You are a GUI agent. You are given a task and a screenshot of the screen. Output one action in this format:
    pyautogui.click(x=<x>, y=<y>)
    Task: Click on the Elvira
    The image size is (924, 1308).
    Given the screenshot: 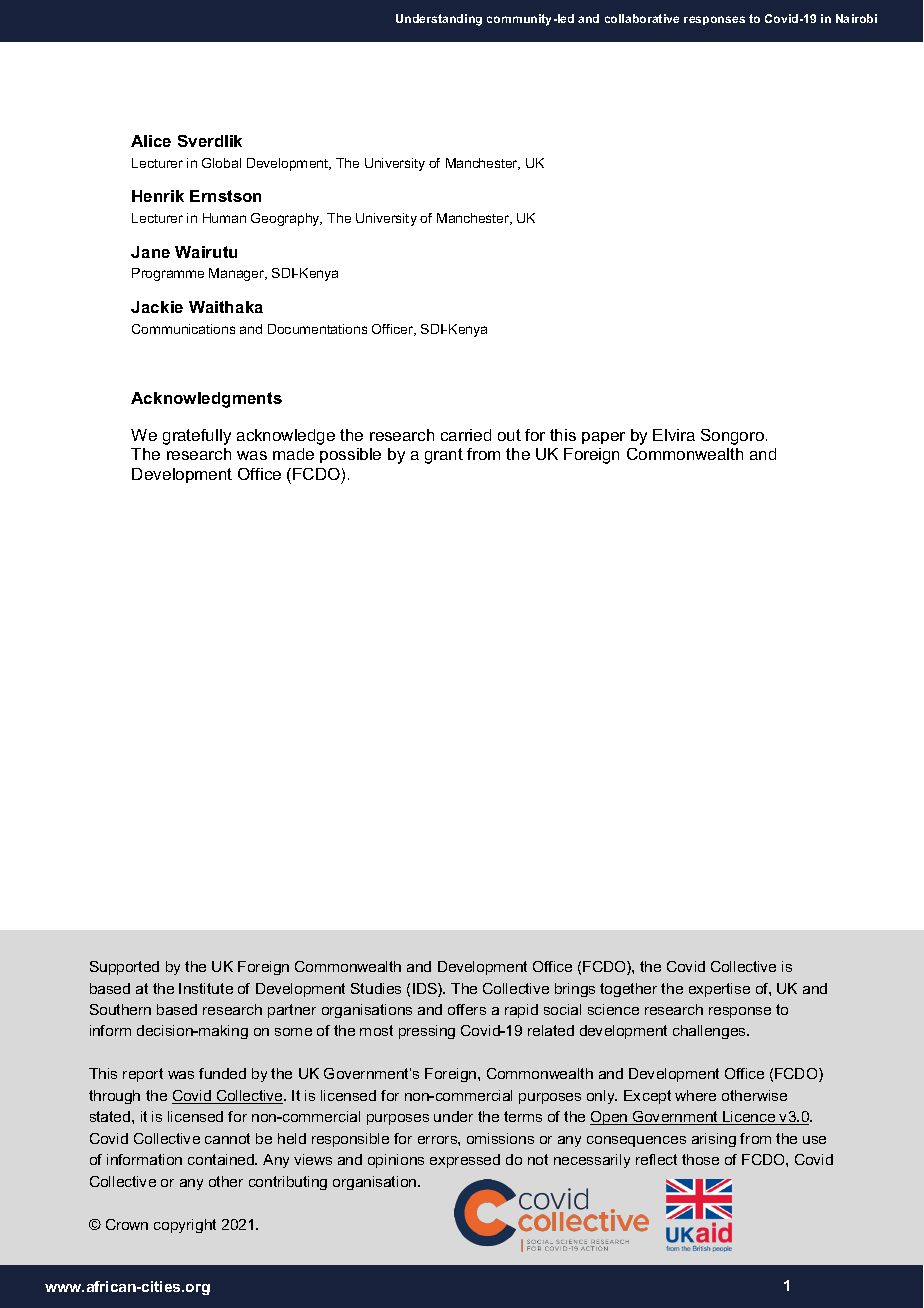 What is the action you would take?
    pyautogui.click(x=674, y=435)
